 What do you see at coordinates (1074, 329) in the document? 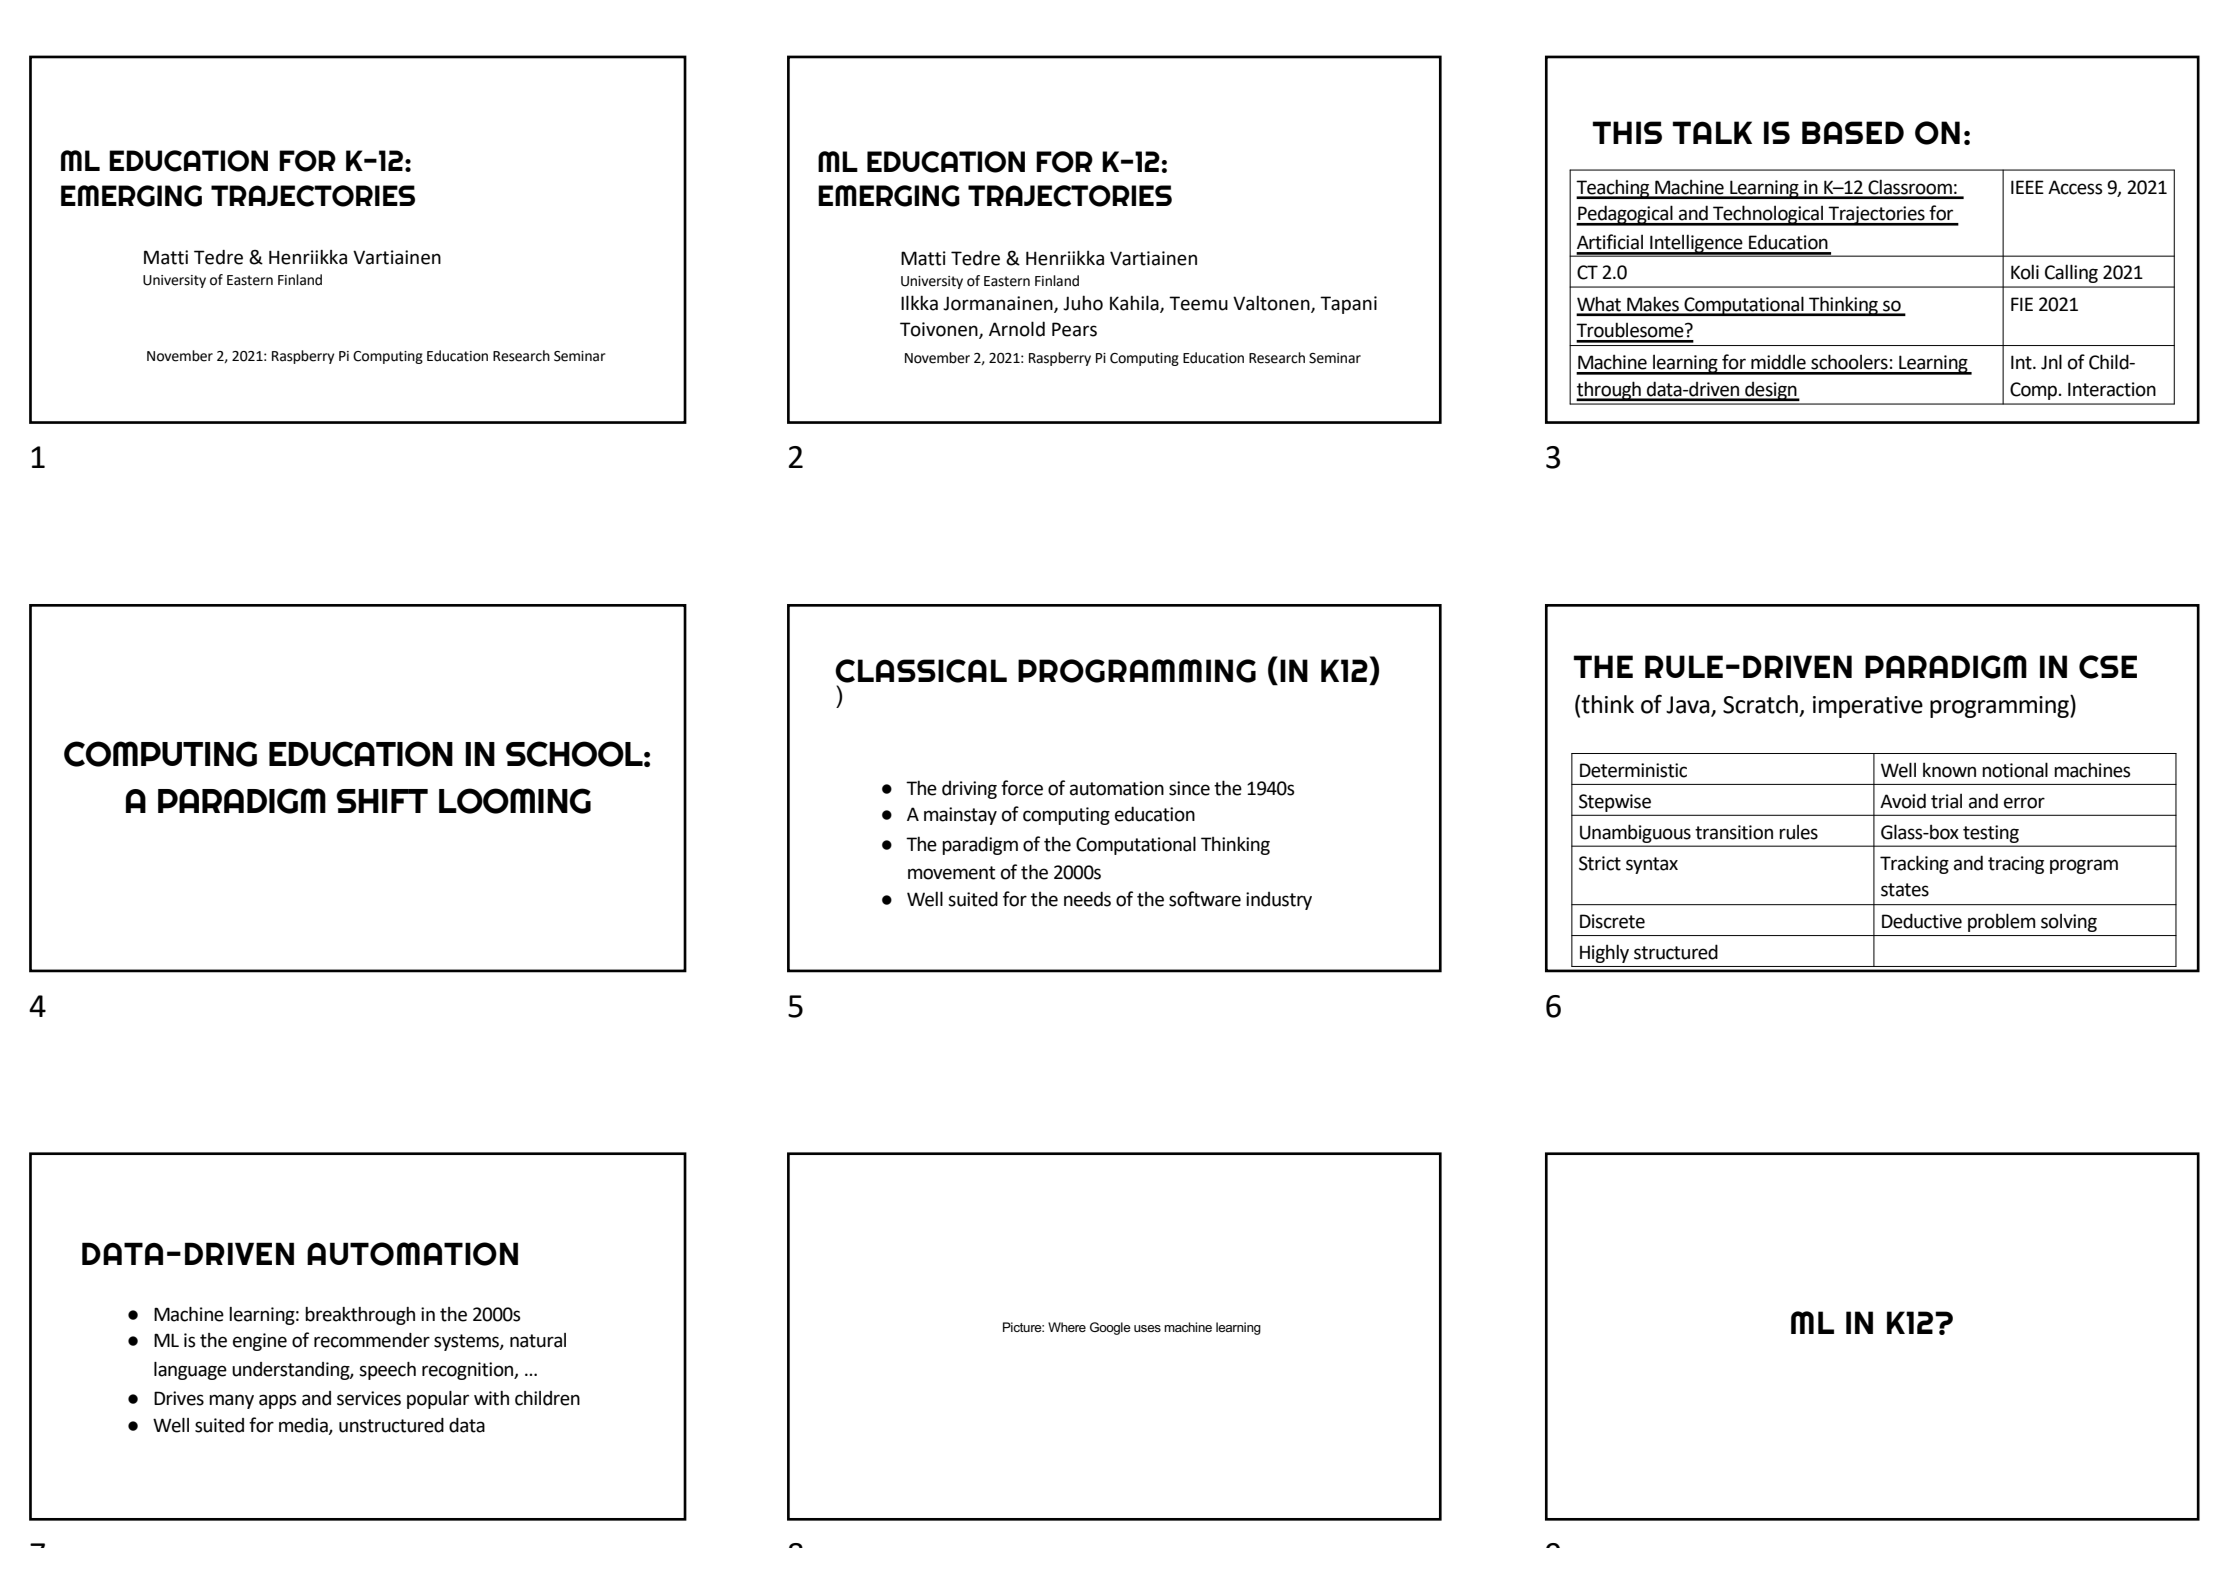
I see `Pears` at bounding box center [1074, 329].
